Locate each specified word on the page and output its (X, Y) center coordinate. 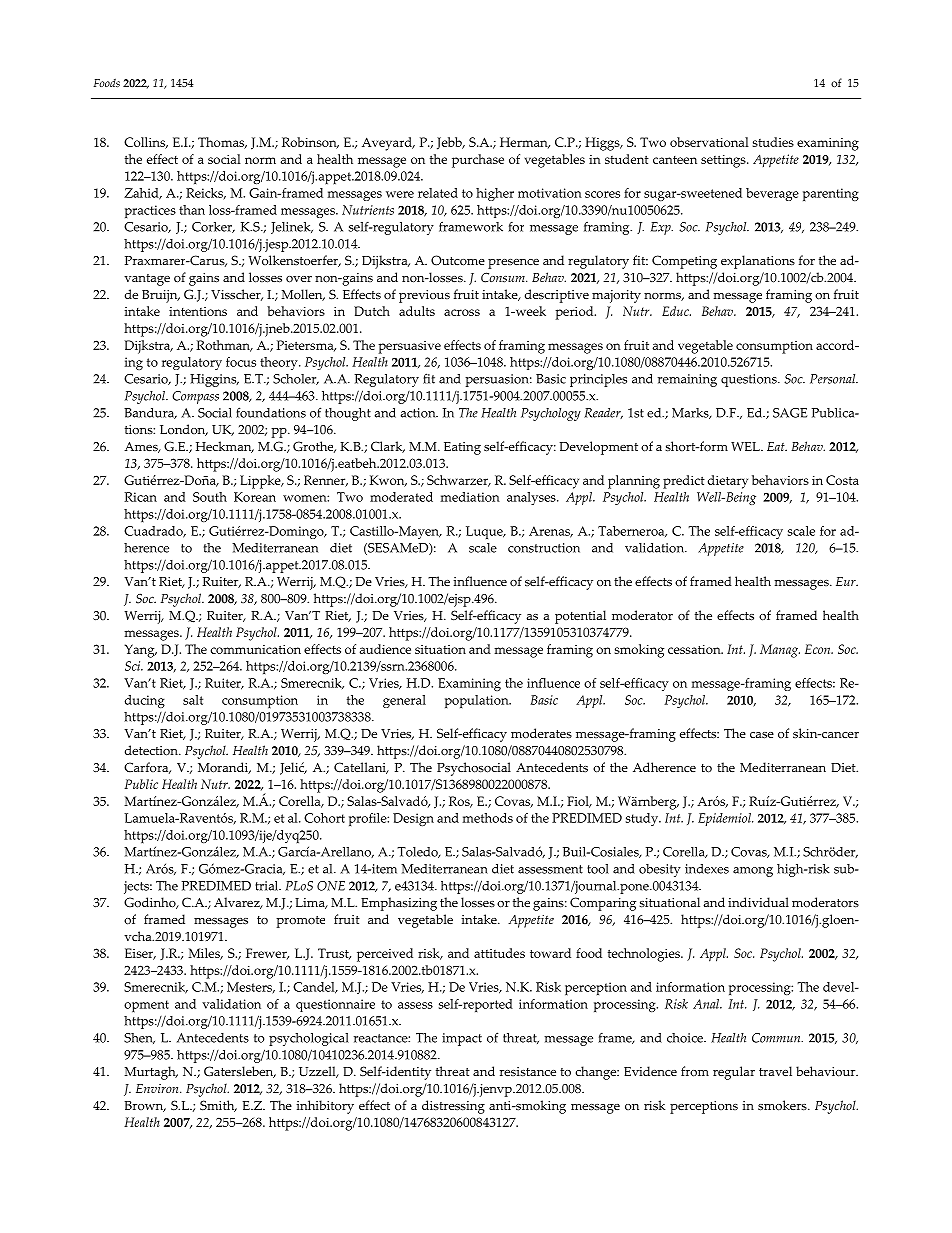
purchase (478, 161)
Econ (819, 649)
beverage (772, 194)
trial (268, 886)
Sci (134, 666)
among (753, 872)
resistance (528, 1072)
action (419, 413)
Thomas (222, 143)
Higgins (214, 380)
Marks (691, 413)
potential (580, 617)
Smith (218, 1106)
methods (488, 818)
